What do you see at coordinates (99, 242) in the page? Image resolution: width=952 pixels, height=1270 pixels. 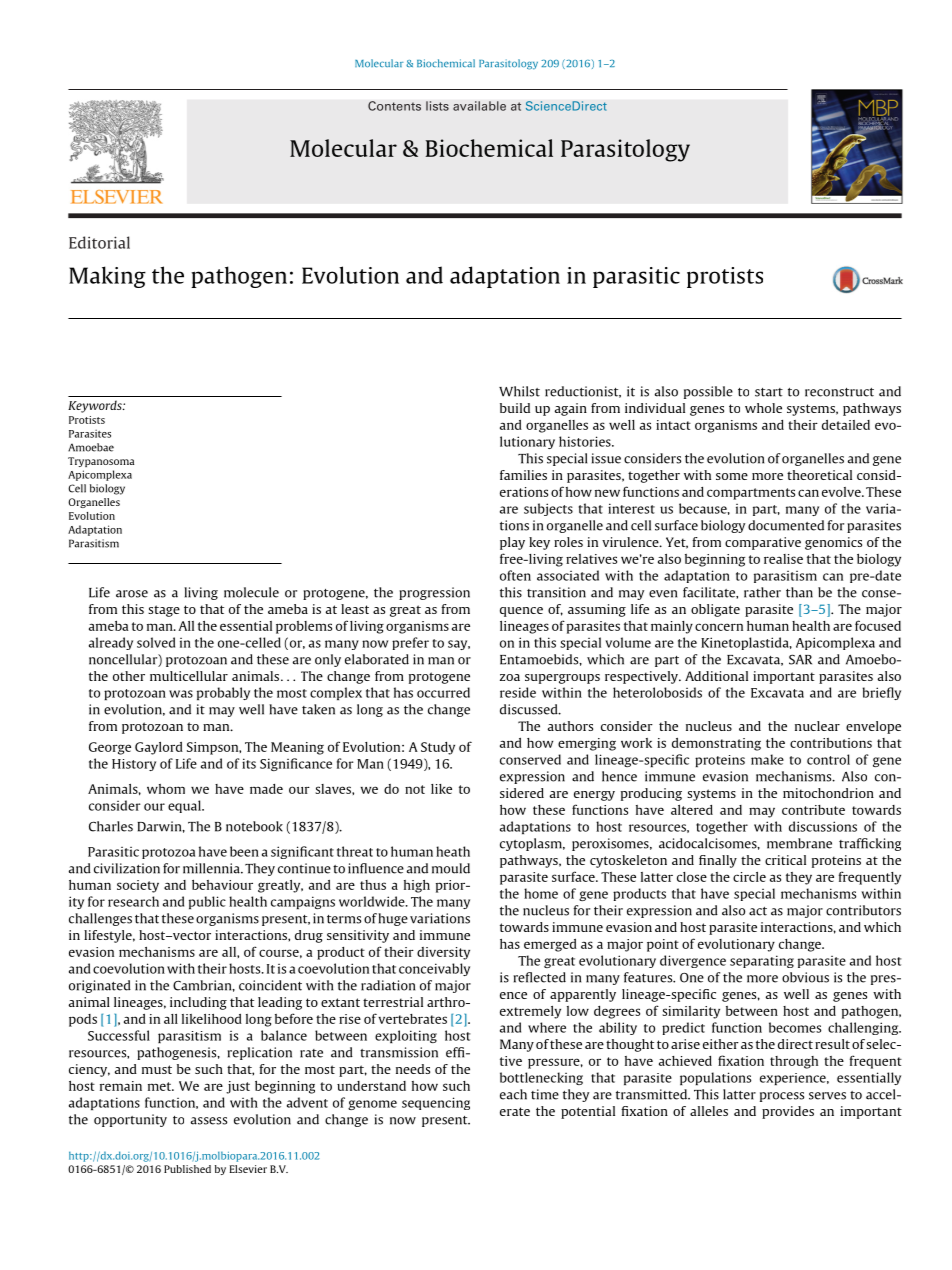 I see `Editorial` at bounding box center [99, 242].
